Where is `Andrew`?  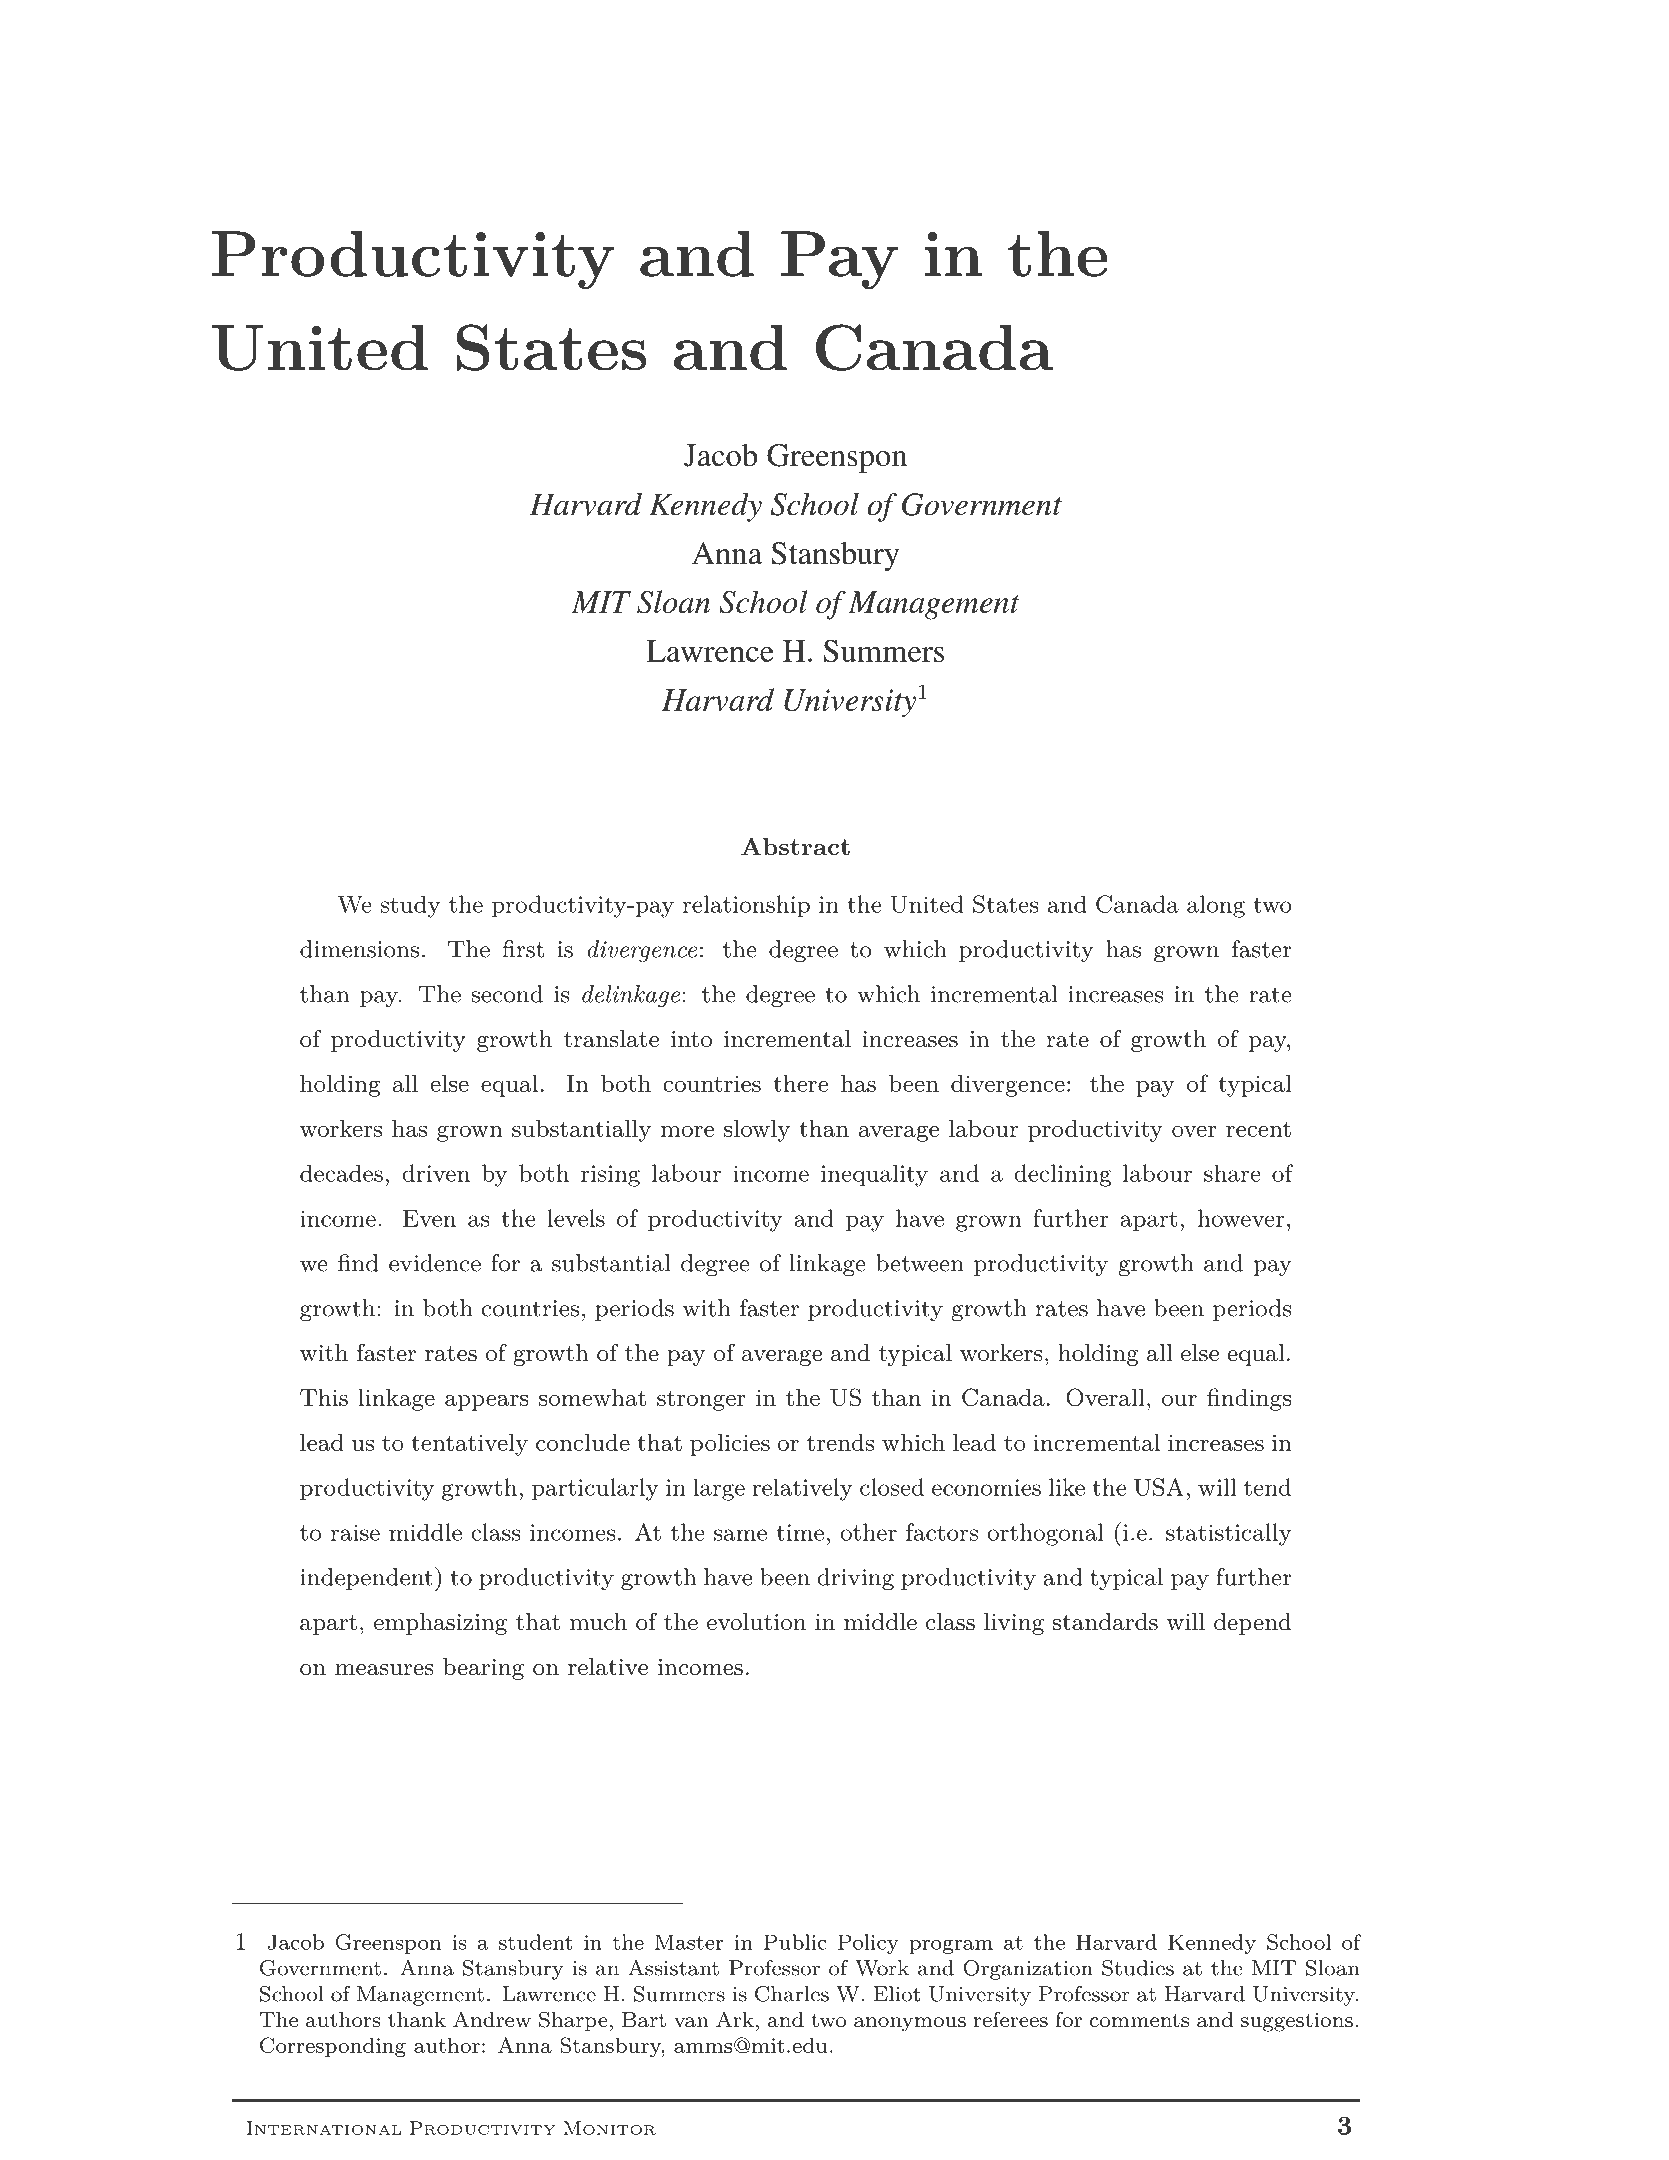 Andrew is located at coordinates (492, 2019).
